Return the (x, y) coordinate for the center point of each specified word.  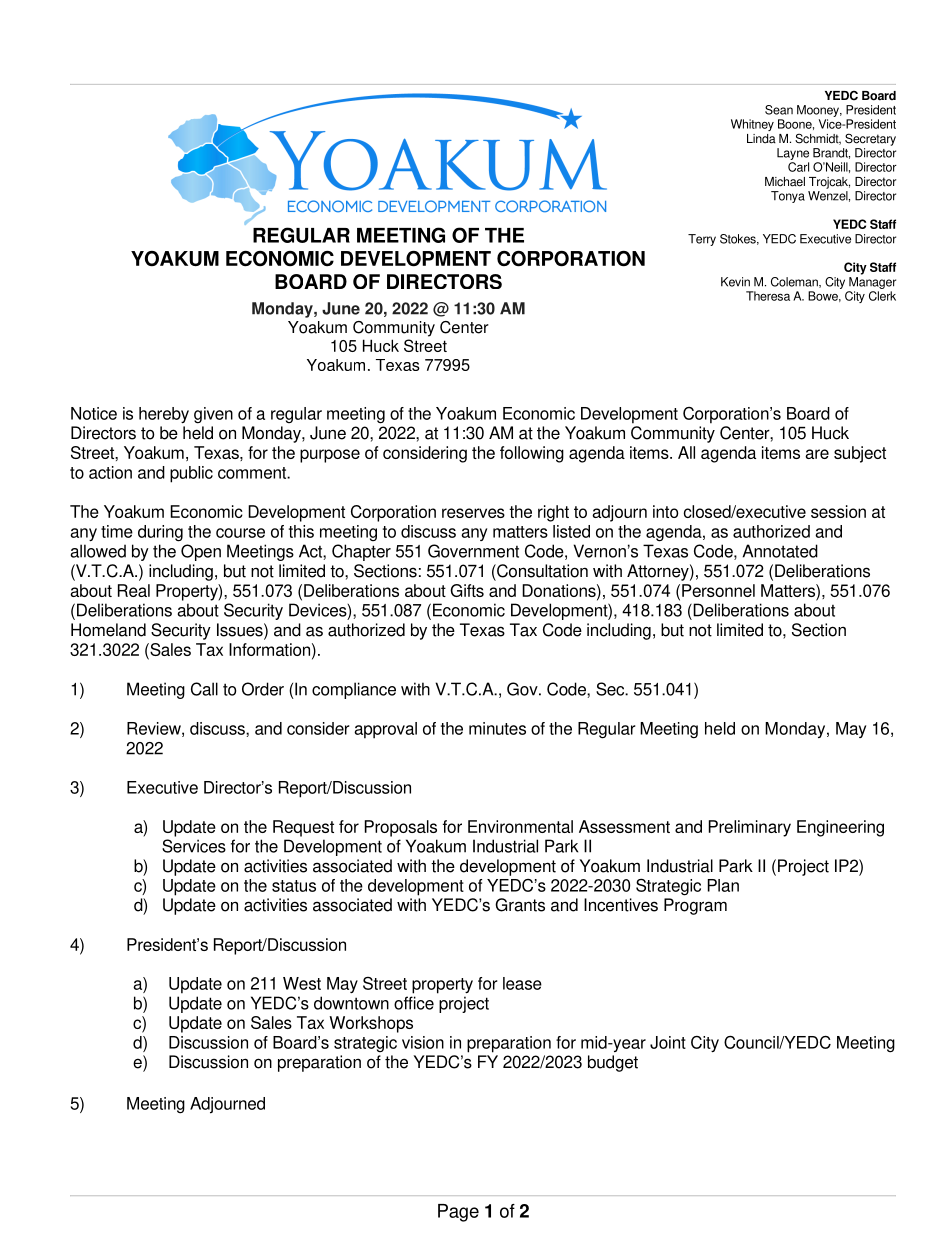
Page (458, 1213)
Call (204, 689)
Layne (793, 154)
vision (423, 1042)
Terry (702, 240)
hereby (164, 415)
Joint (668, 1042)
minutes (497, 728)
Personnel (718, 590)
